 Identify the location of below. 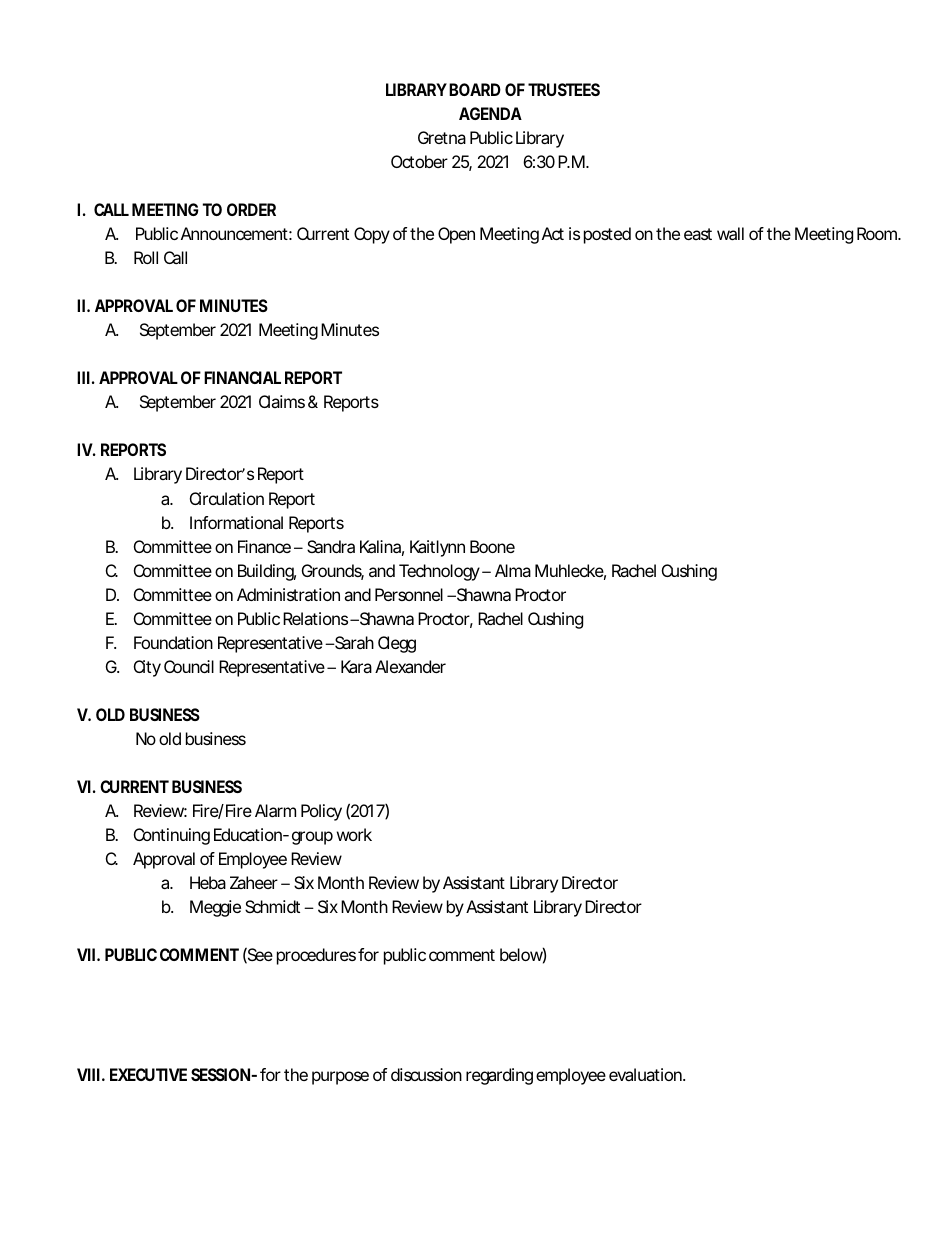
(523, 955).
